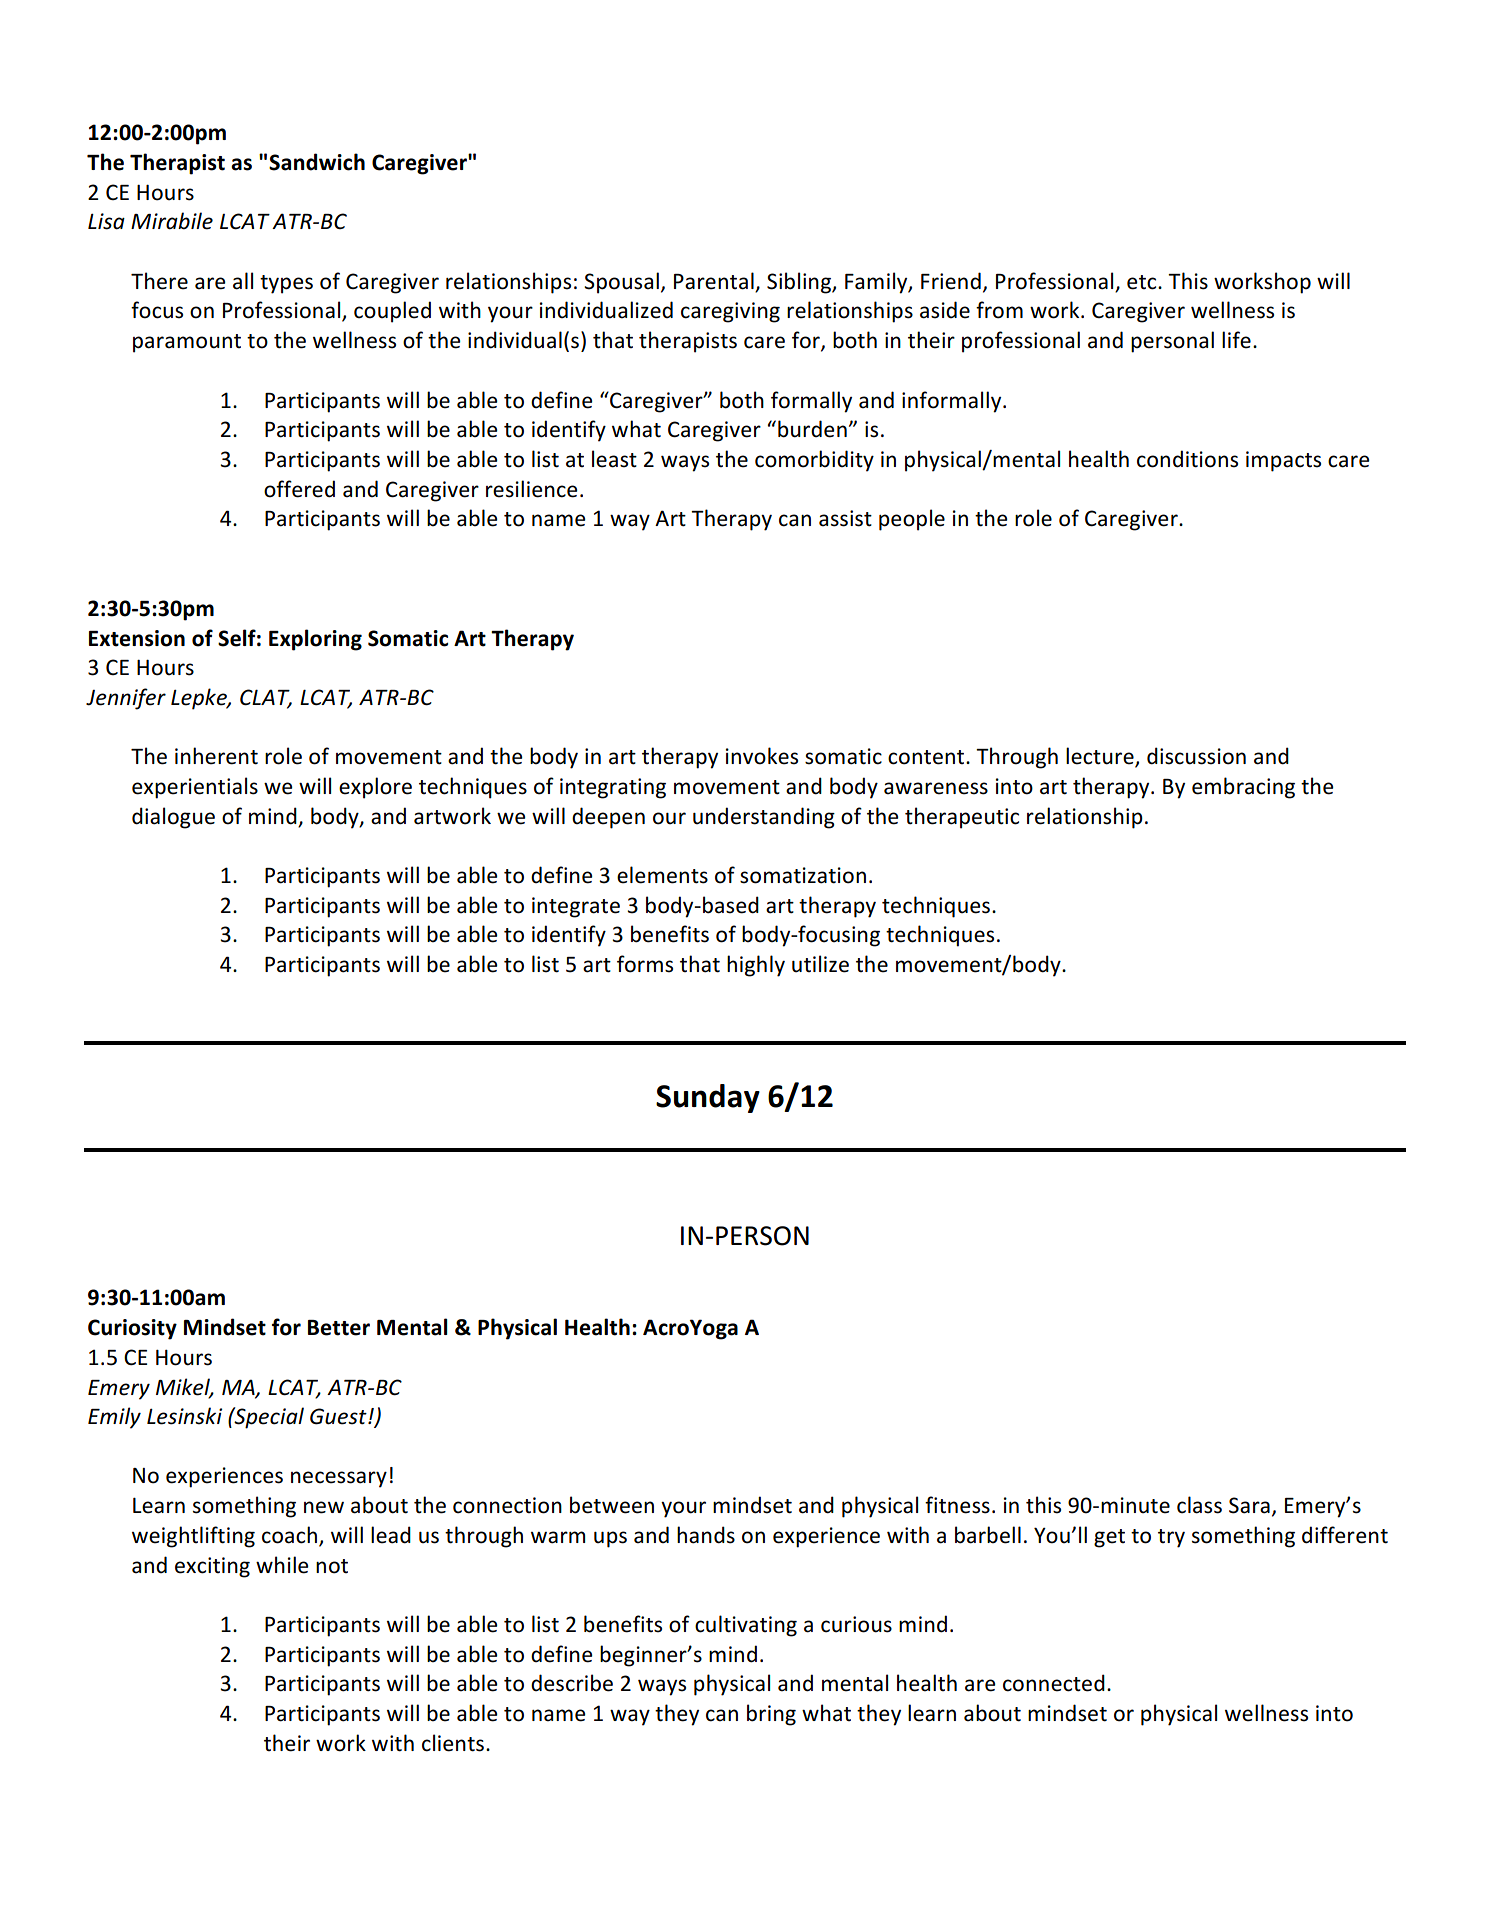  Describe the element at coordinates (1196, 756) in the screenshot. I see `discussion` at that location.
